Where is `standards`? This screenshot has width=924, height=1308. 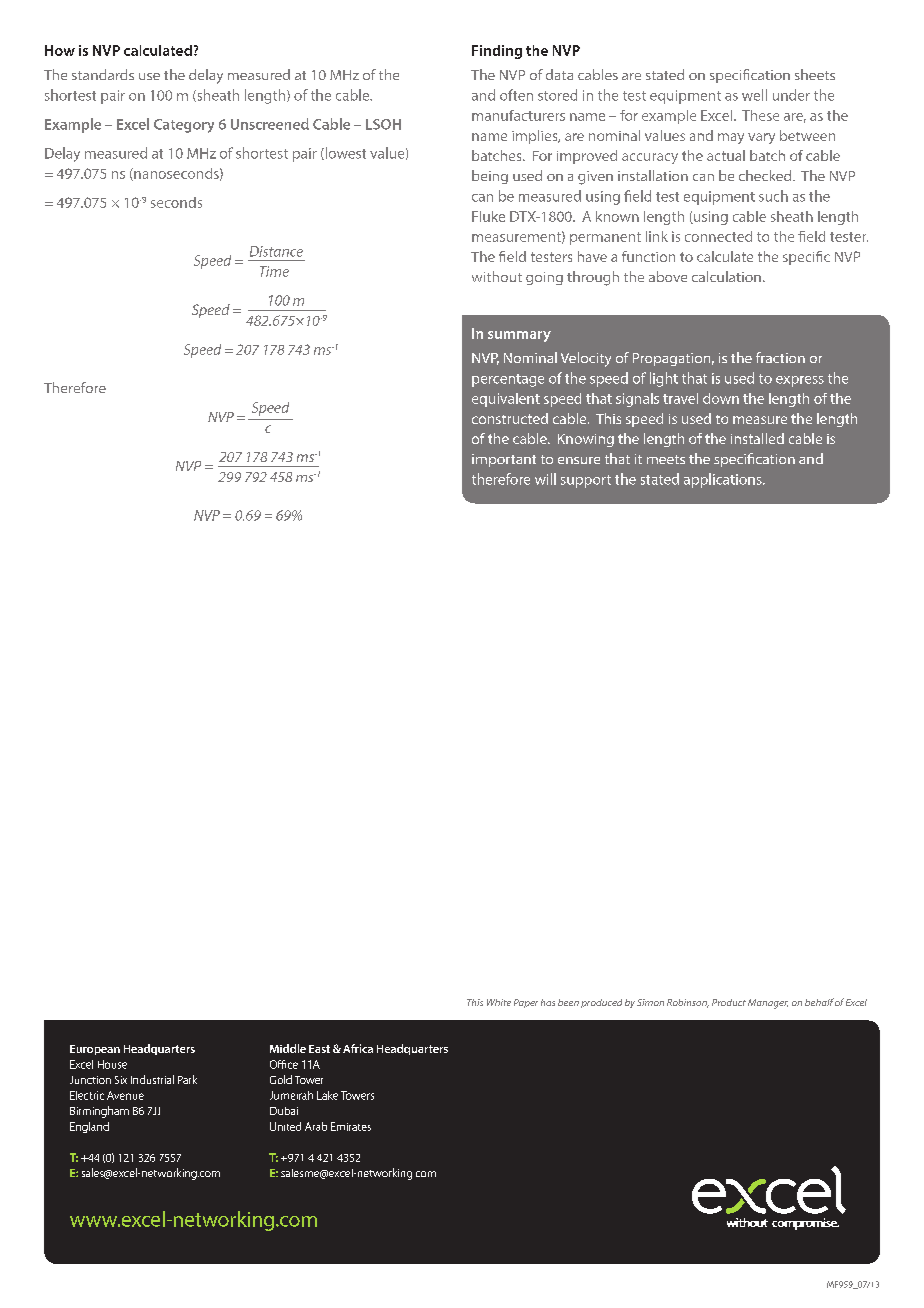 standards is located at coordinates (103, 74).
